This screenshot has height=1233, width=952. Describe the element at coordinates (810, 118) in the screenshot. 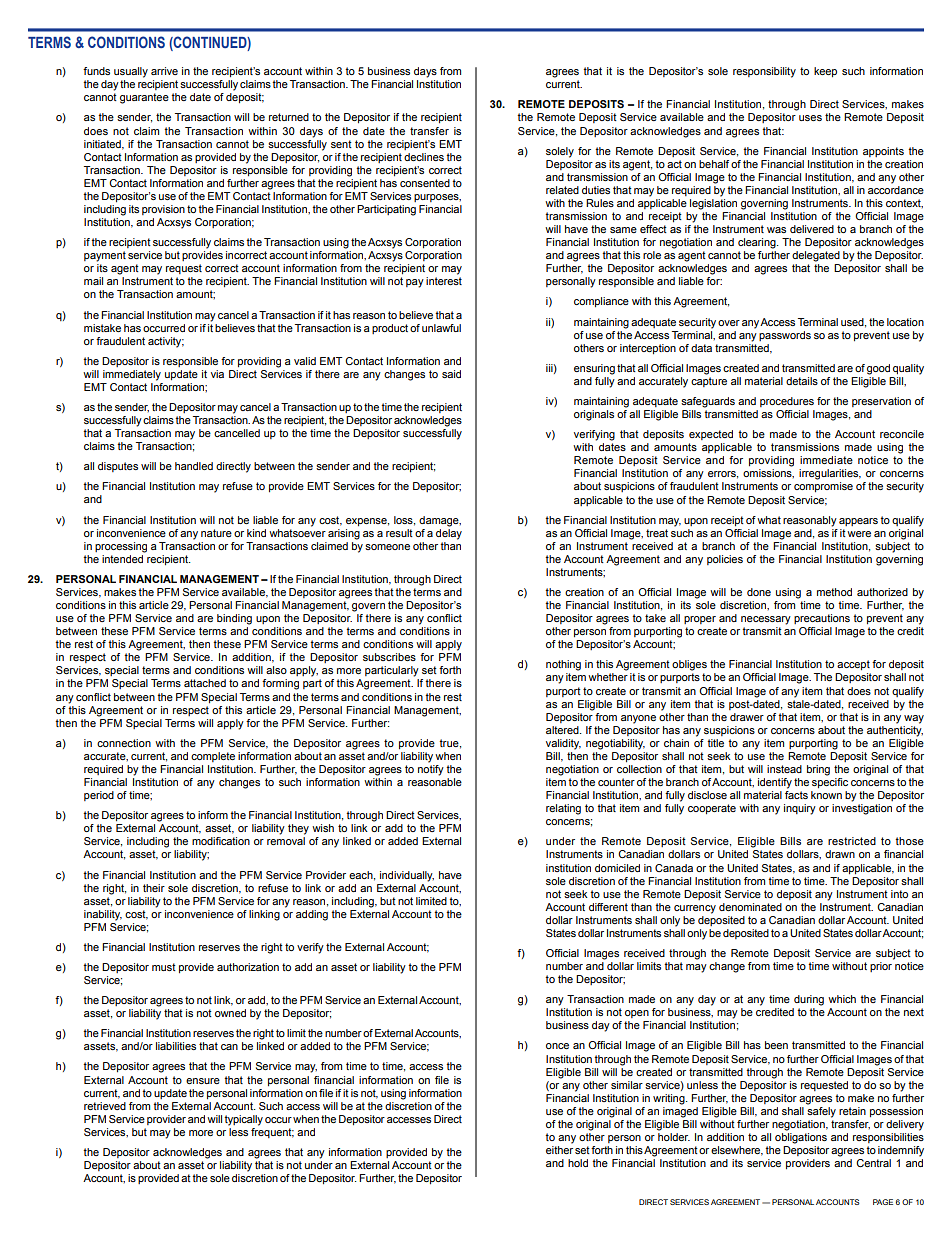

I see `uses` at that location.
